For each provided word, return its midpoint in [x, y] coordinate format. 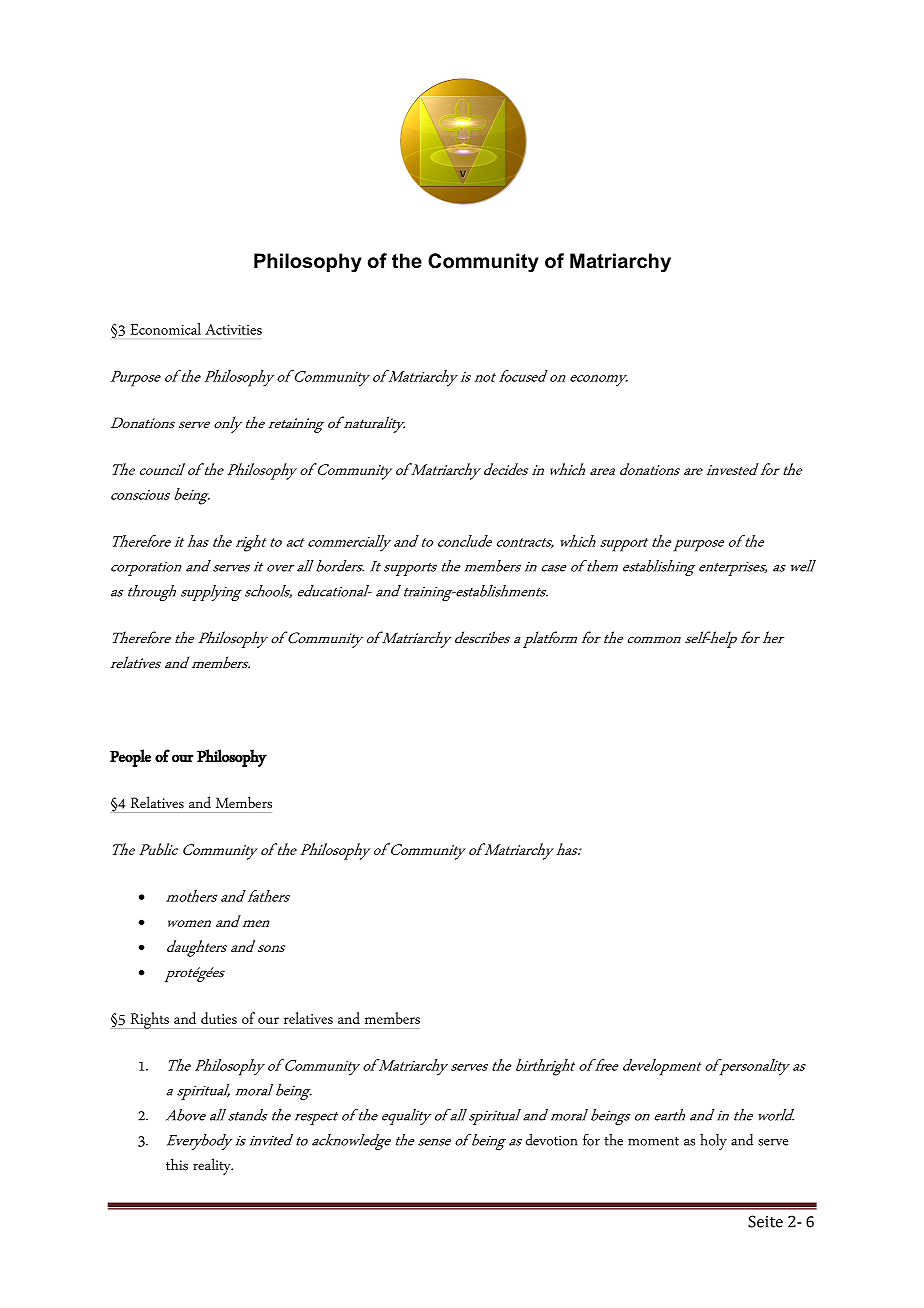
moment [653, 1141]
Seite [765, 1221]
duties [219, 1018]
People [130, 758]
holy [713, 1142]
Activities [233, 329]
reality [213, 1166]
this [177, 1164]
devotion [551, 1140]
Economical [165, 329]
